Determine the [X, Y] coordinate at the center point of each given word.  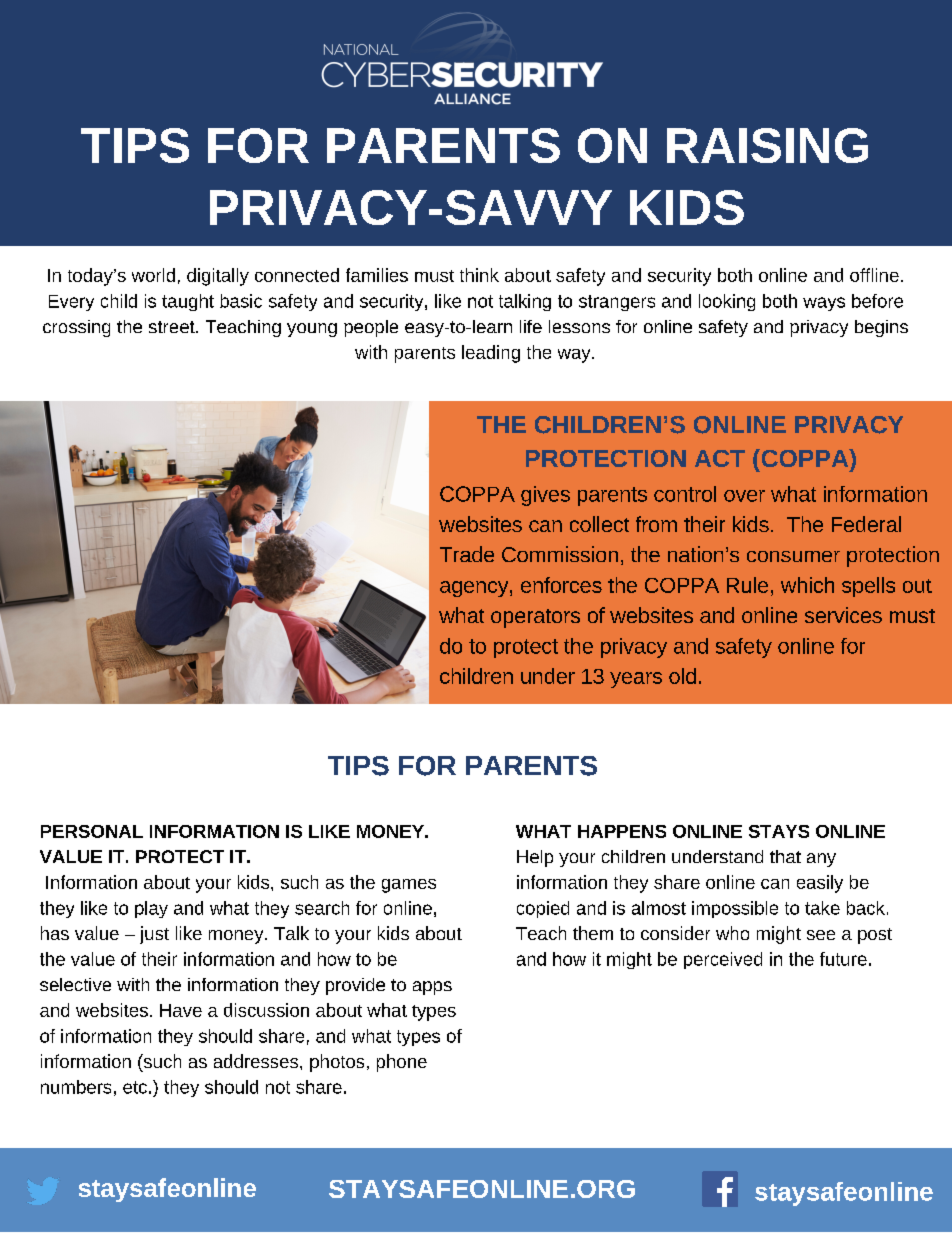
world [153, 275]
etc [135, 1087]
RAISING [767, 145]
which [807, 585]
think [479, 275]
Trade [467, 554]
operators [535, 618]
